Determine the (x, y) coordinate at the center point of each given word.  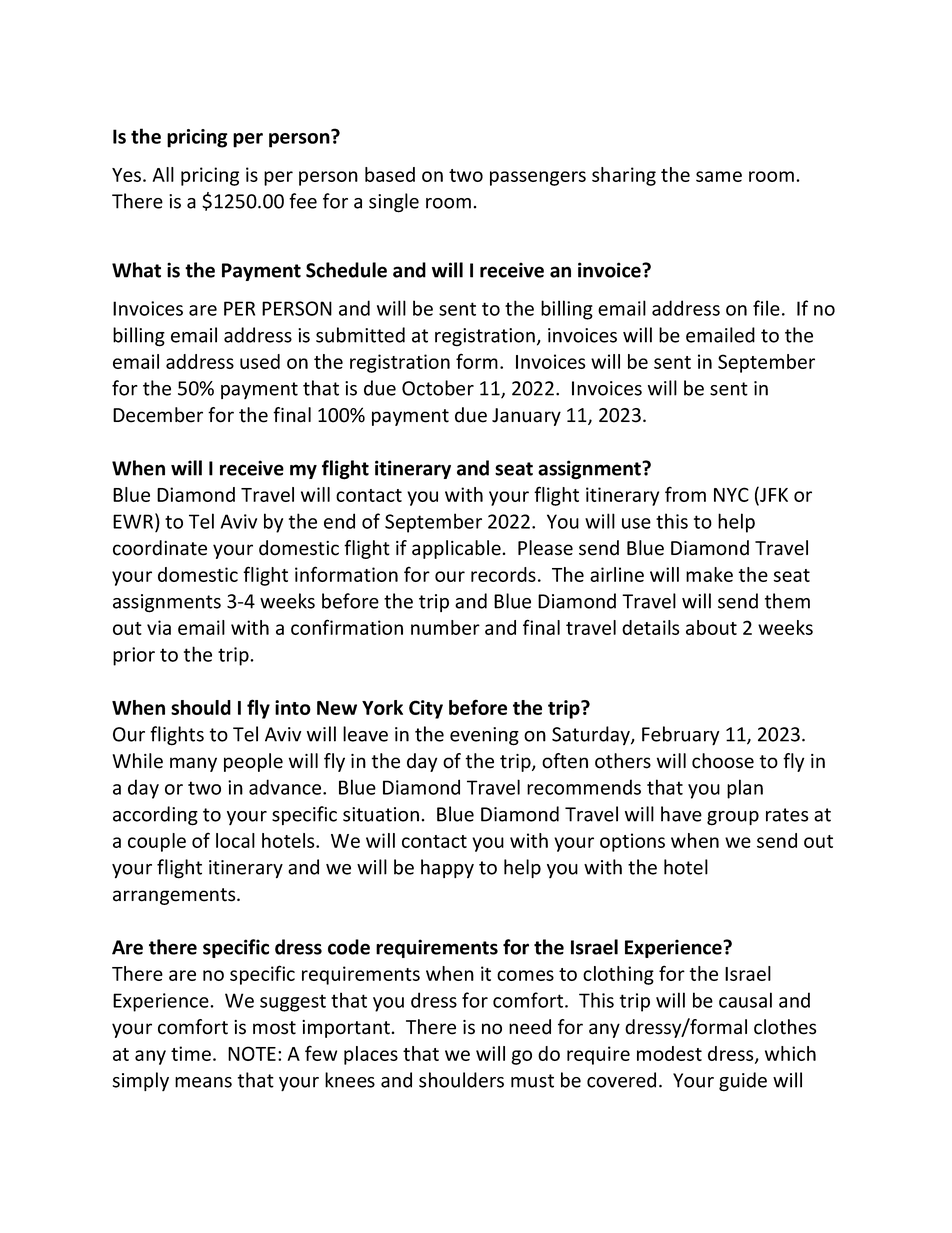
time (191, 1053)
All (163, 174)
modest (669, 1053)
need (530, 1027)
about (711, 627)
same (719, 176)
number (445, 627)
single (394, 203)
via (159, 627)
